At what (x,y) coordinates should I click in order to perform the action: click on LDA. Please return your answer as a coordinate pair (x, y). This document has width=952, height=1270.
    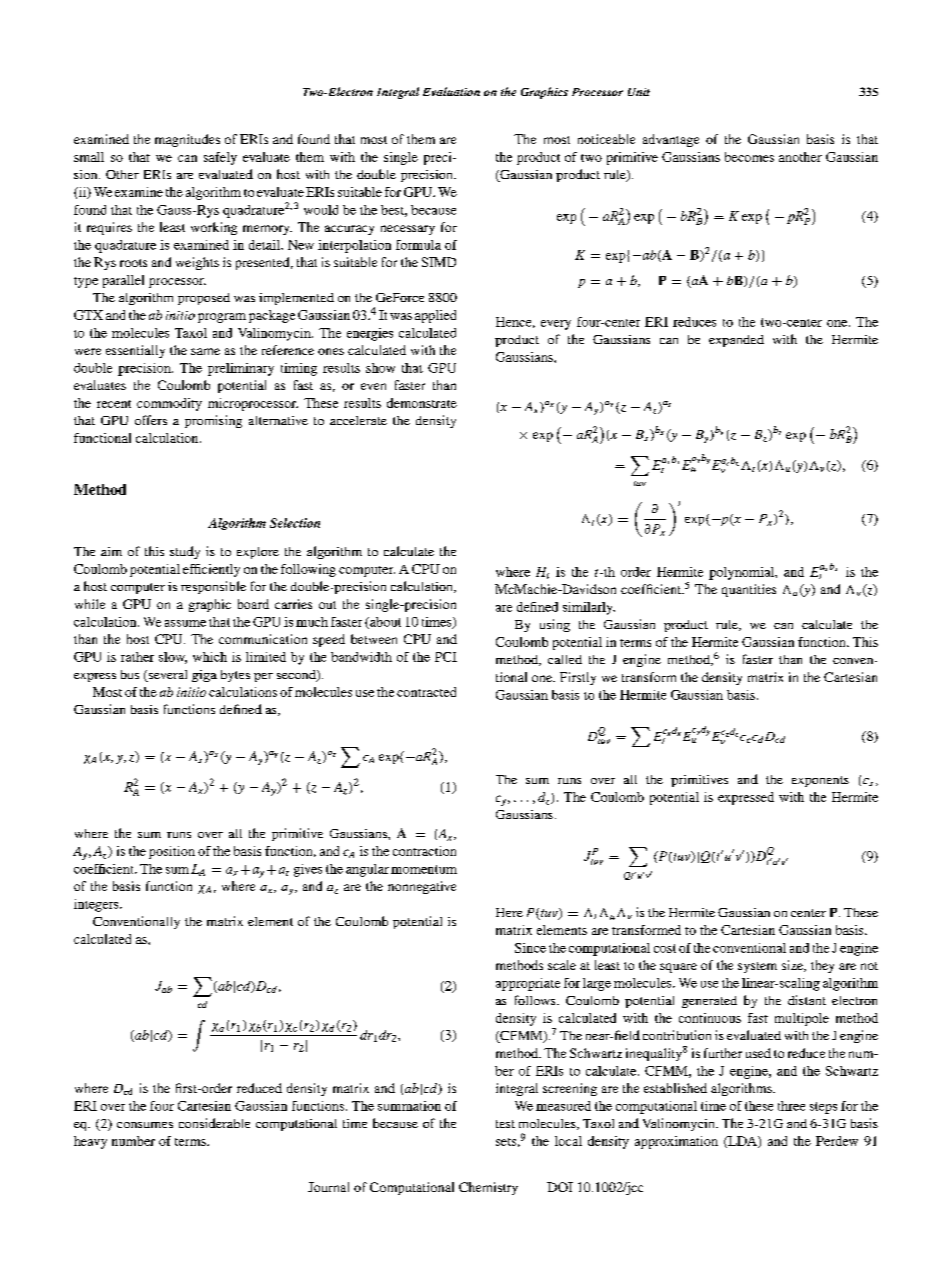
    Looking at the image, I should click on (742, 1142).
